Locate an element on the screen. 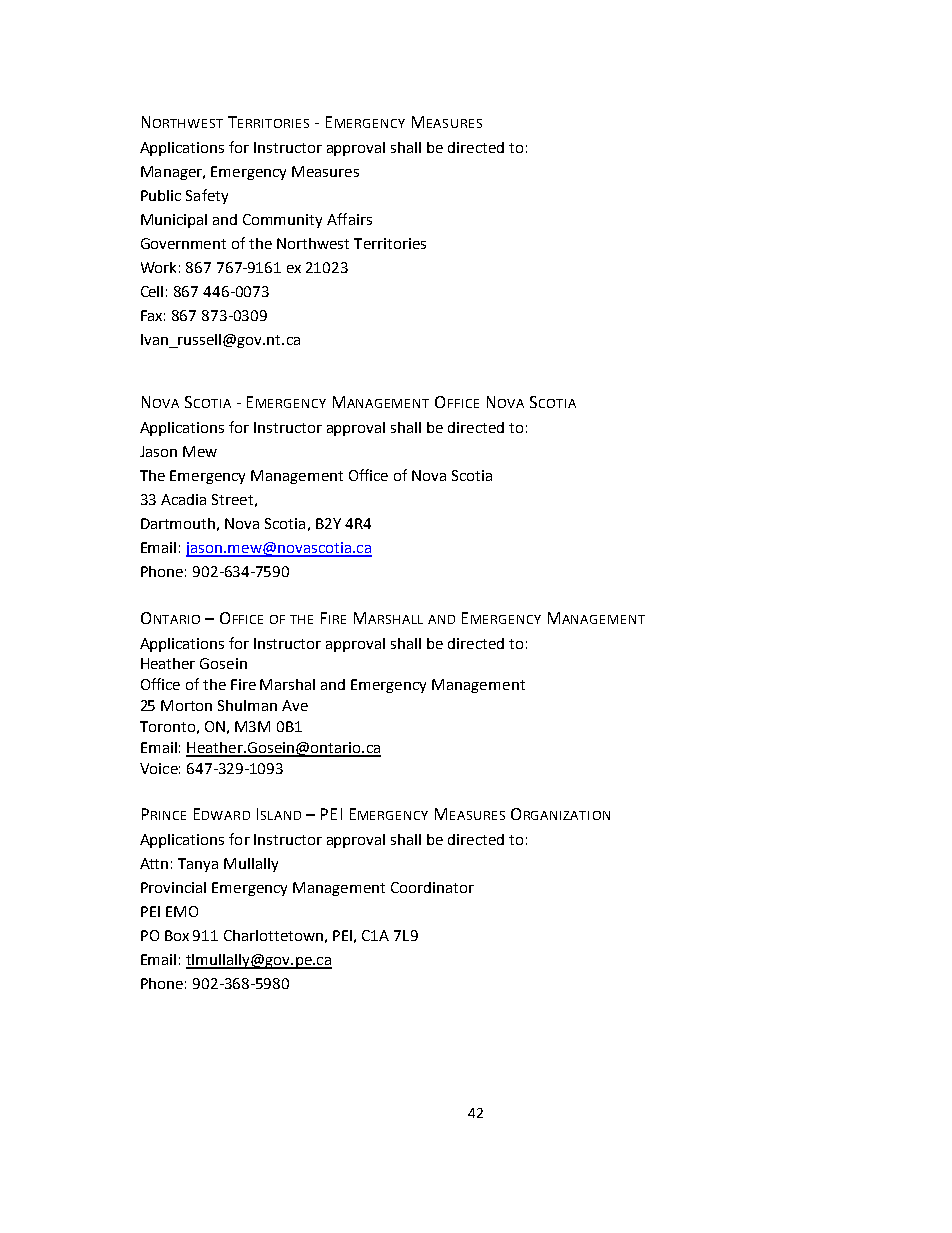  Affairs is located at coordinates (349, 219).
